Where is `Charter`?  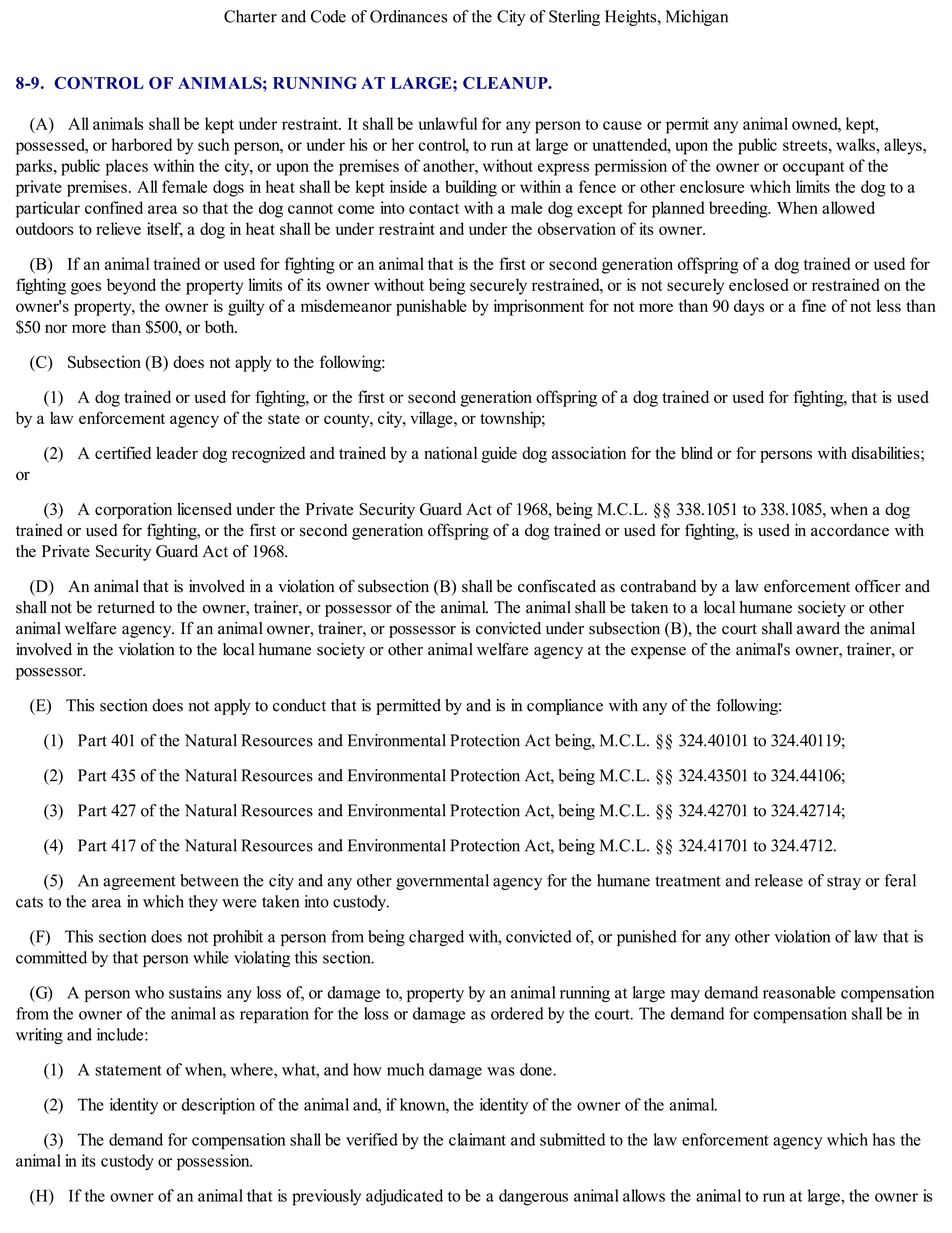 Charter is located at coordinates (250, 16).
